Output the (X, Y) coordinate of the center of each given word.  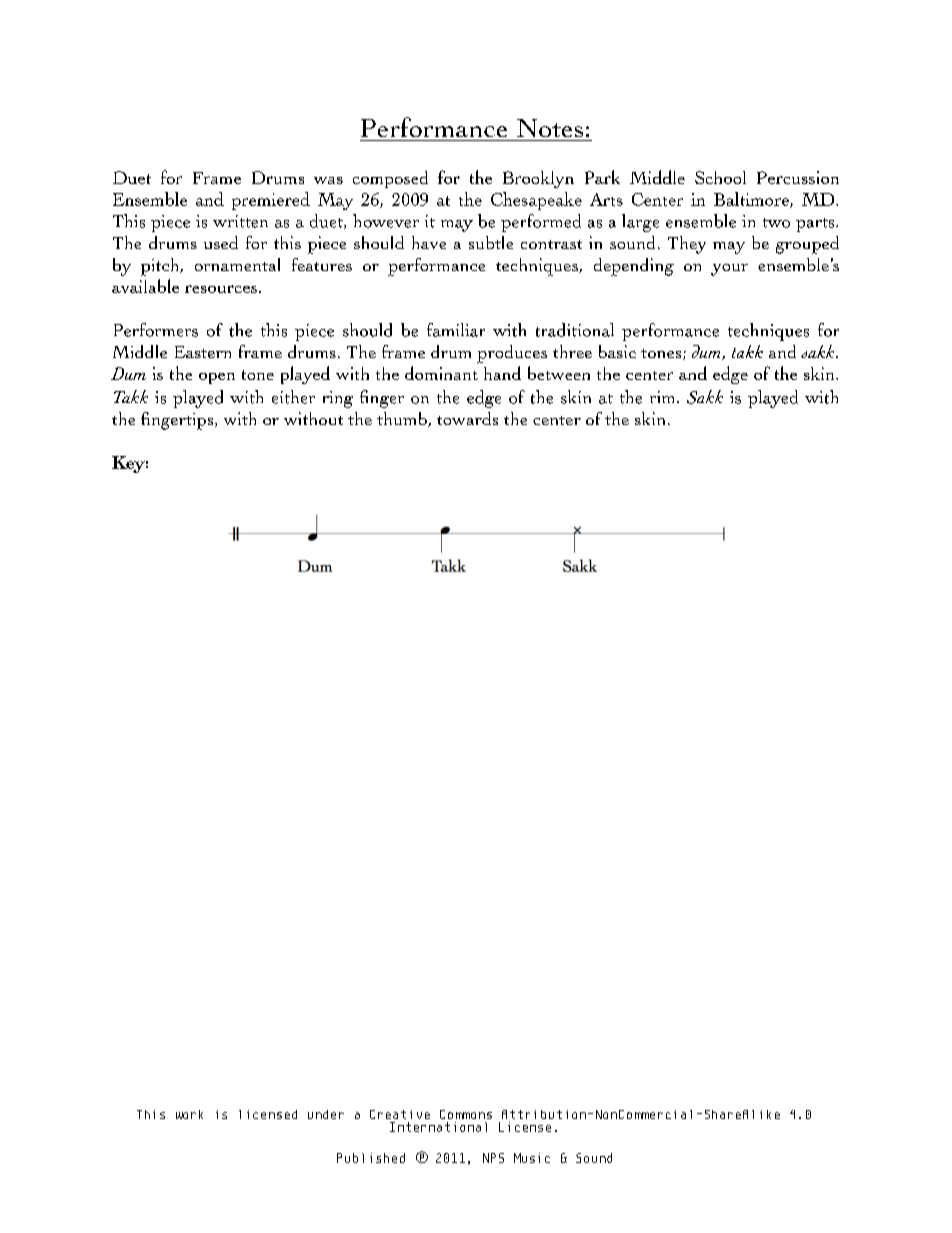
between (559, 373)
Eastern (203, 352)
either (293, 397)
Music (532, 1158)
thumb (403, 419)
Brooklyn (538, 179)
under (326, 1114)
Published (371, 1158)
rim (664, 397)
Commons (466, 1114)
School (720, 177)
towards (467, 418)
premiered (271, 201)
